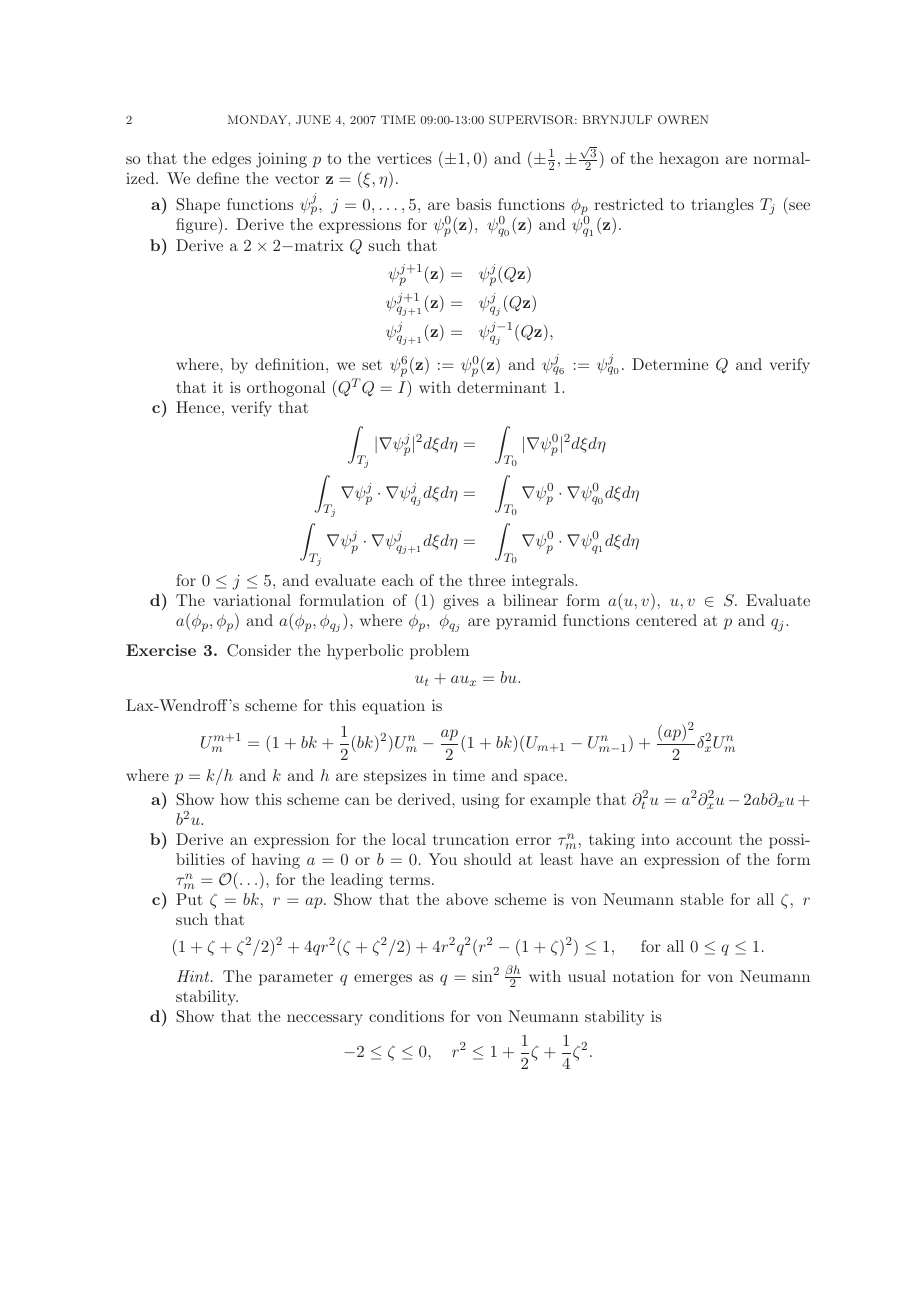  Describe the element at coordinates (252, 600) in the screenshot. I see `variational` at that location.
